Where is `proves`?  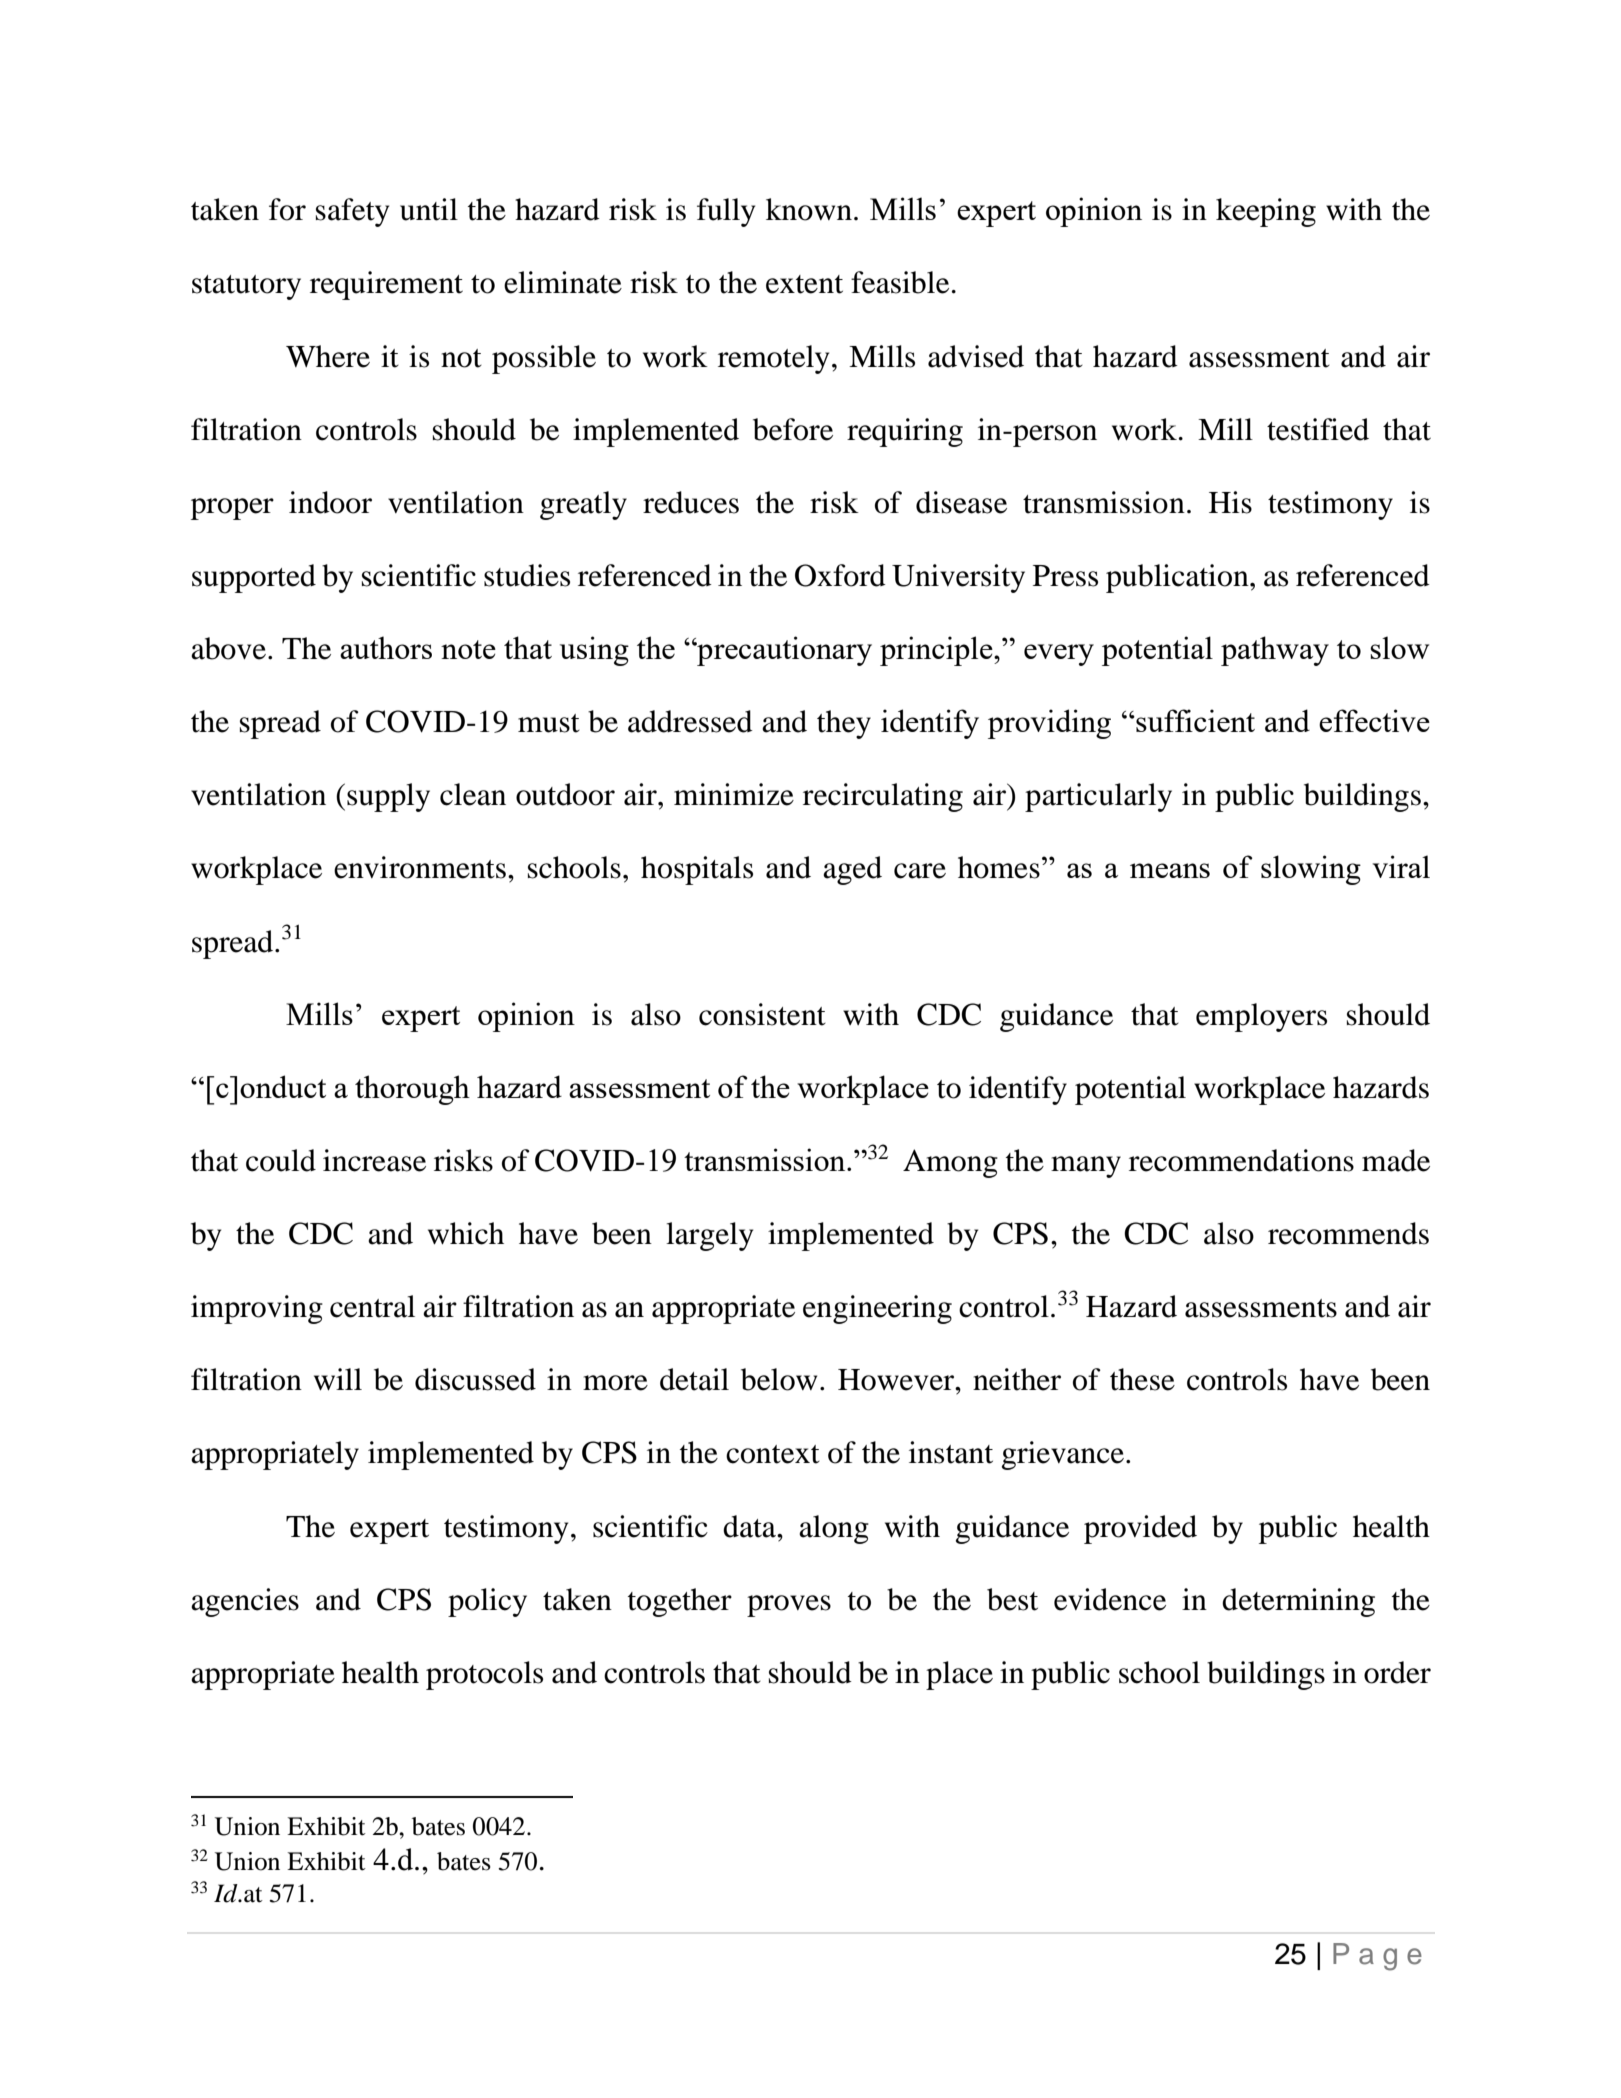
proves is located at coordinates (789, 1606).
